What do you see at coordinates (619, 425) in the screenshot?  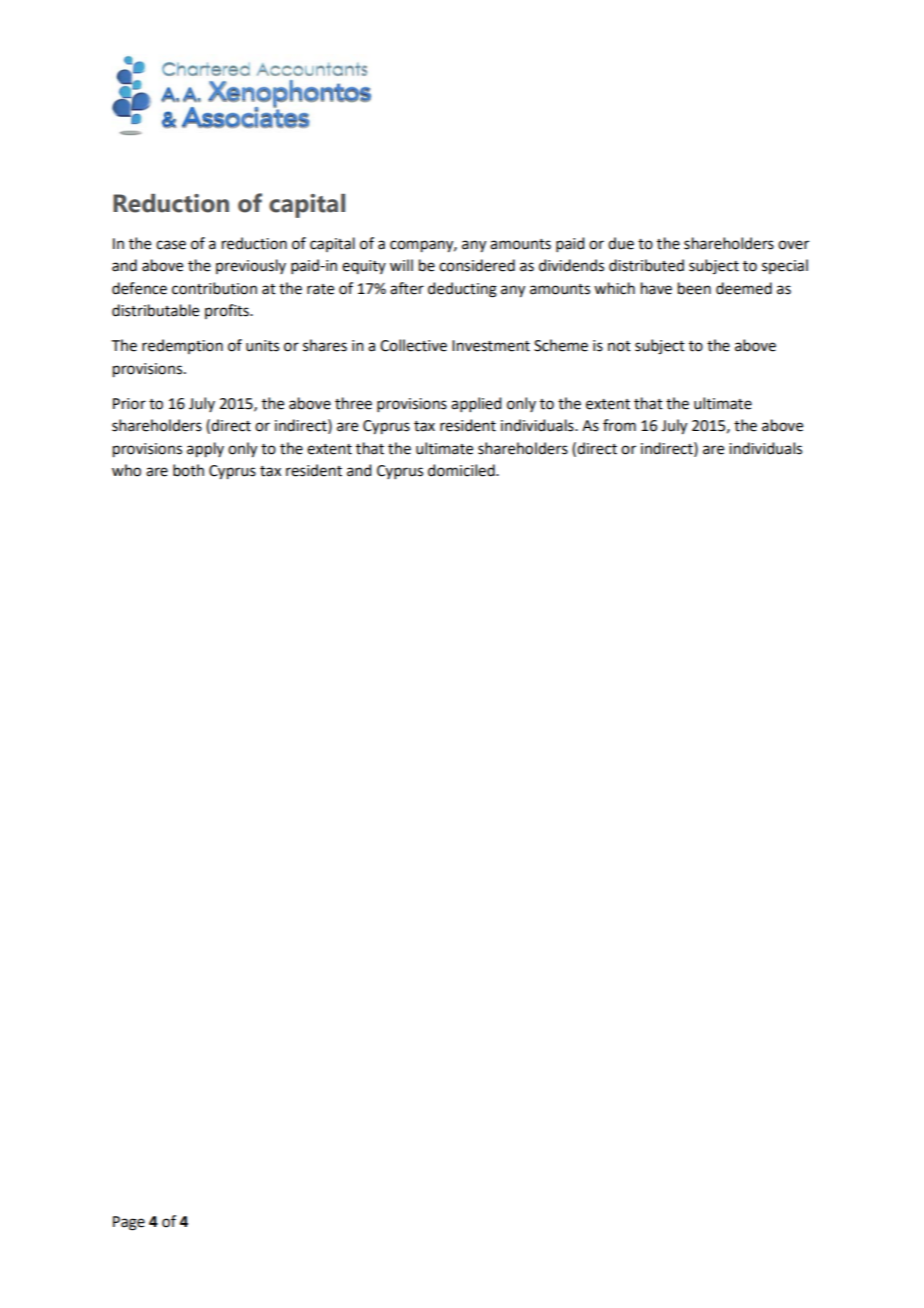 I see `from` at bounding box center [619, 425].
